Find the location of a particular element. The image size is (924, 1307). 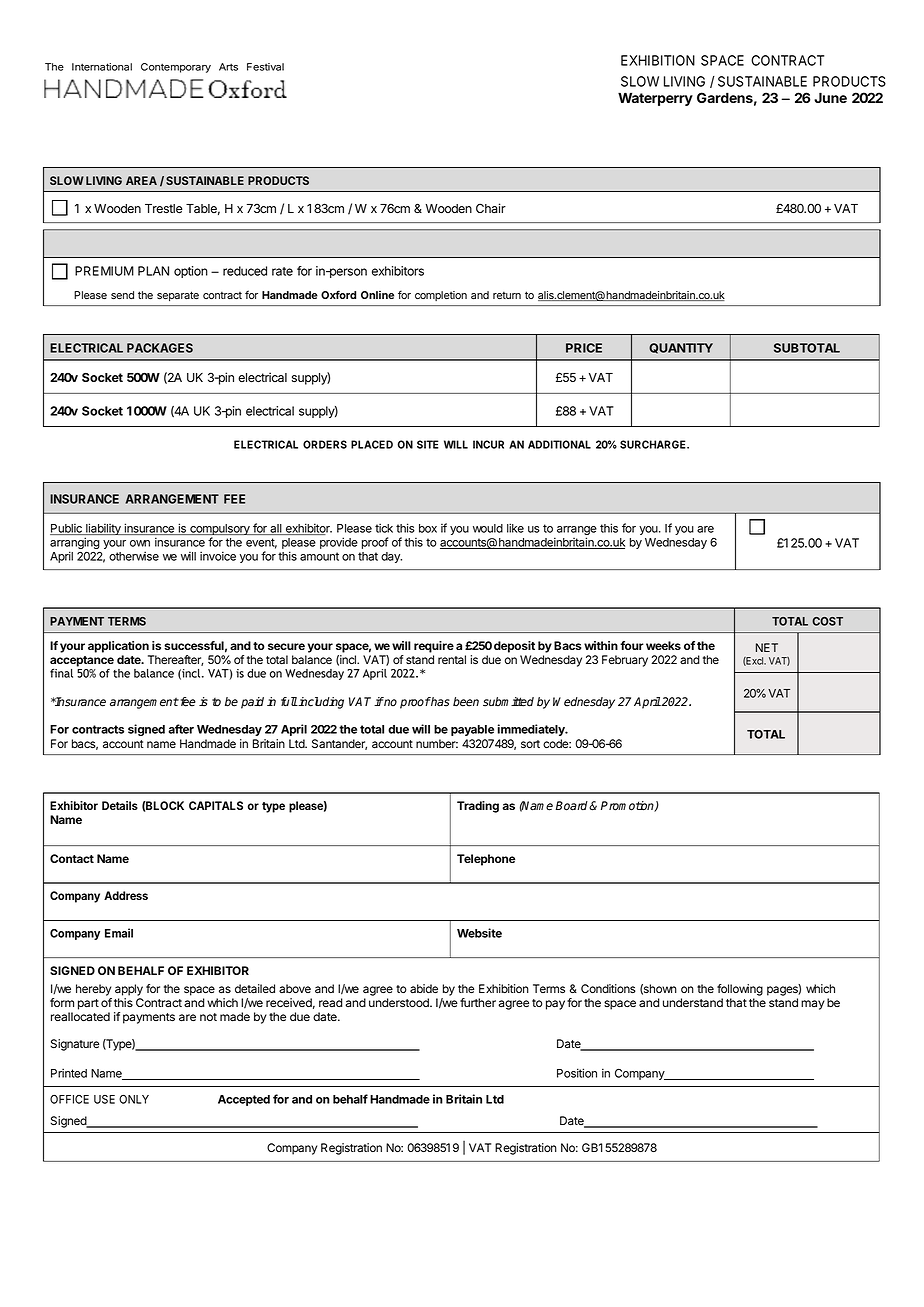

June is located at coordinates (830, 97).
